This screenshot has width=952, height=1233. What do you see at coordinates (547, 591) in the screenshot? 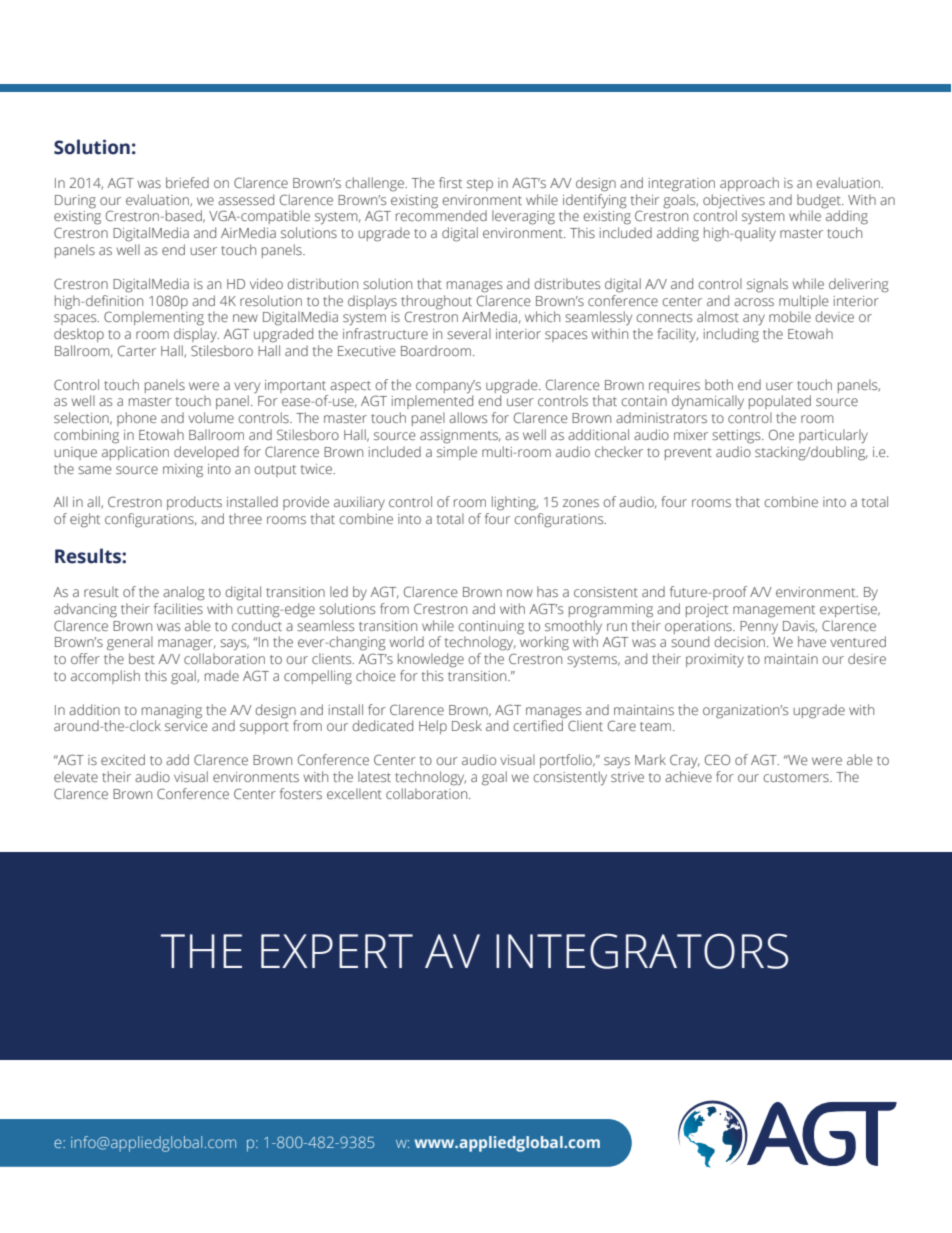
I see `has` at bounding box center [547, 591].
